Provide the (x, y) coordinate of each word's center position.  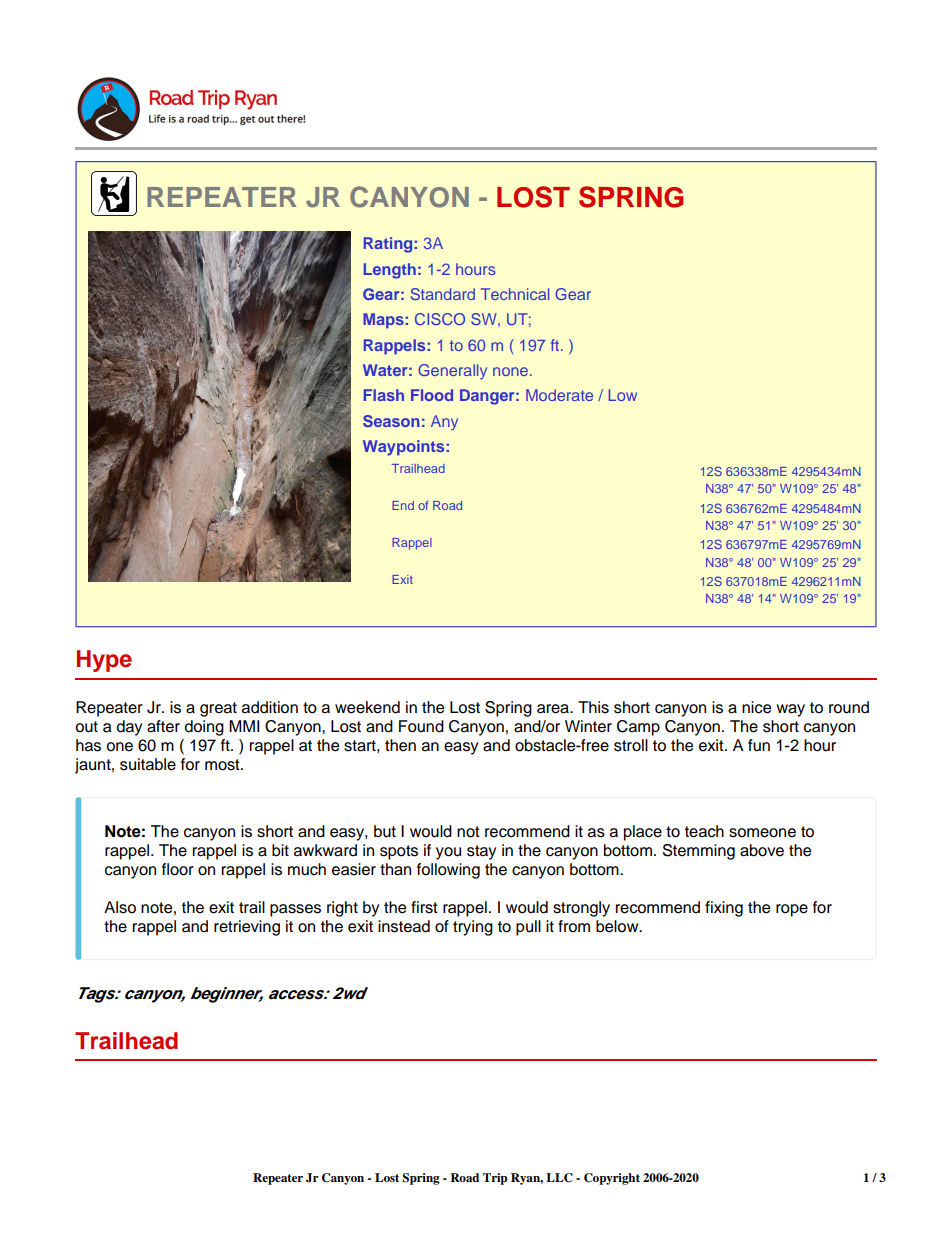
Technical (515, 294)
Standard (443, 294)
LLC (559, 1178)
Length (390, 271)
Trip (495, 1179)
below (618, 926)
